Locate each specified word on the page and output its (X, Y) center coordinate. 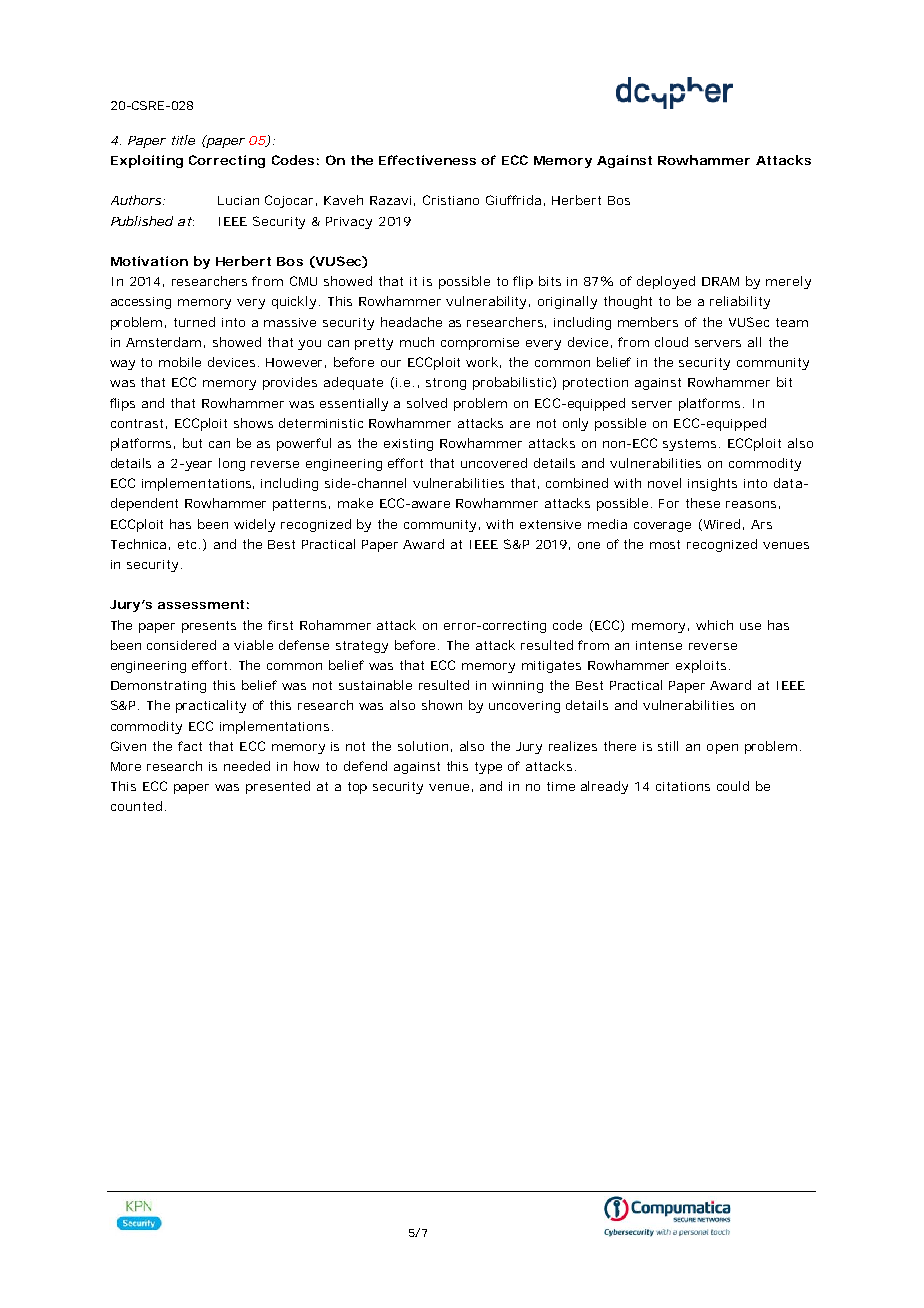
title (183, 140)
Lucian (238, 200)
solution (425, 746)
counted (138, 806)
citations (683, 786)
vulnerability (488, 302)
